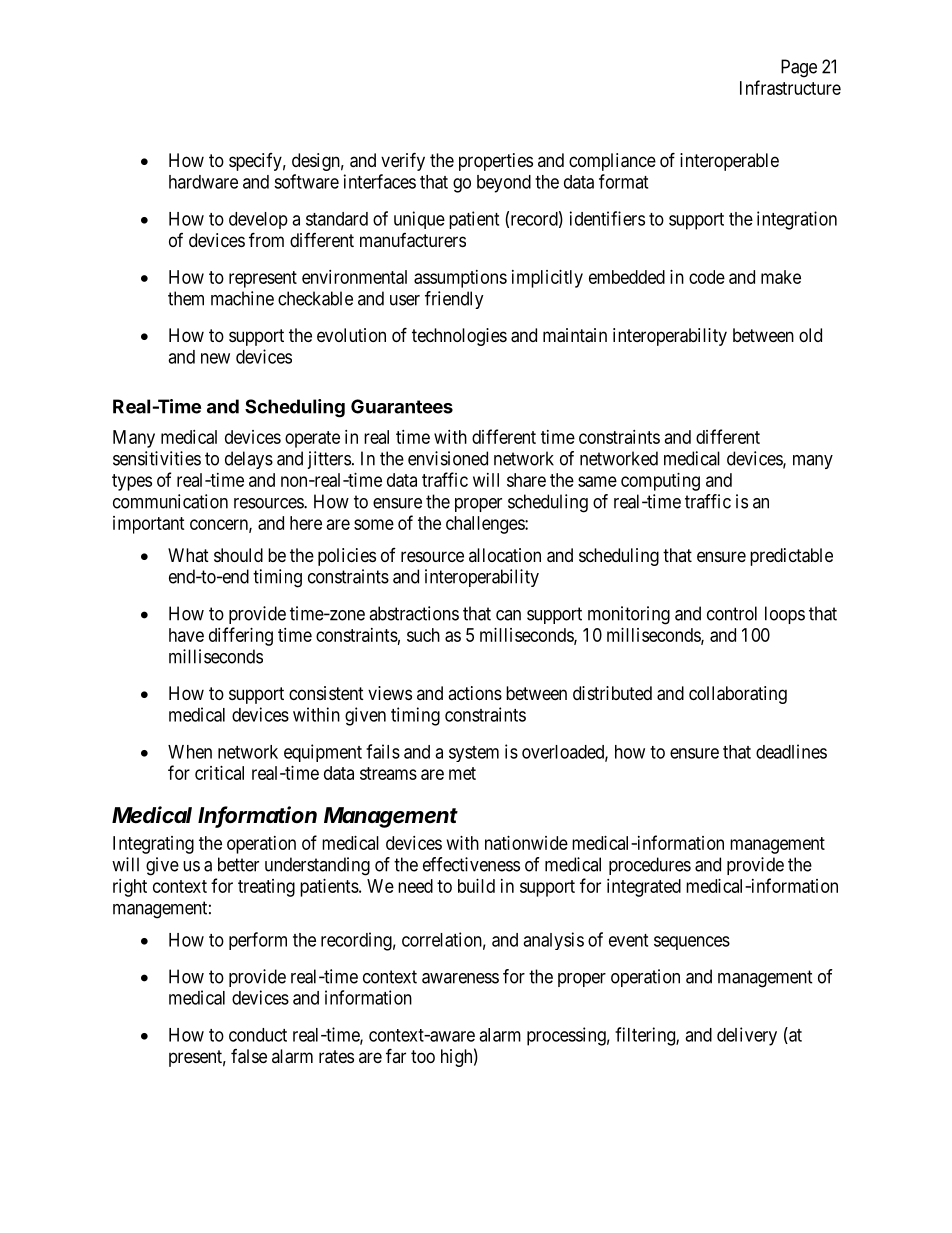 Image resolution: width=952 pixels, height=1233 pixels. What do you see at coordinates (403, 161) in the screenshot?
I see `verify` at bounding box center [403, 161].
